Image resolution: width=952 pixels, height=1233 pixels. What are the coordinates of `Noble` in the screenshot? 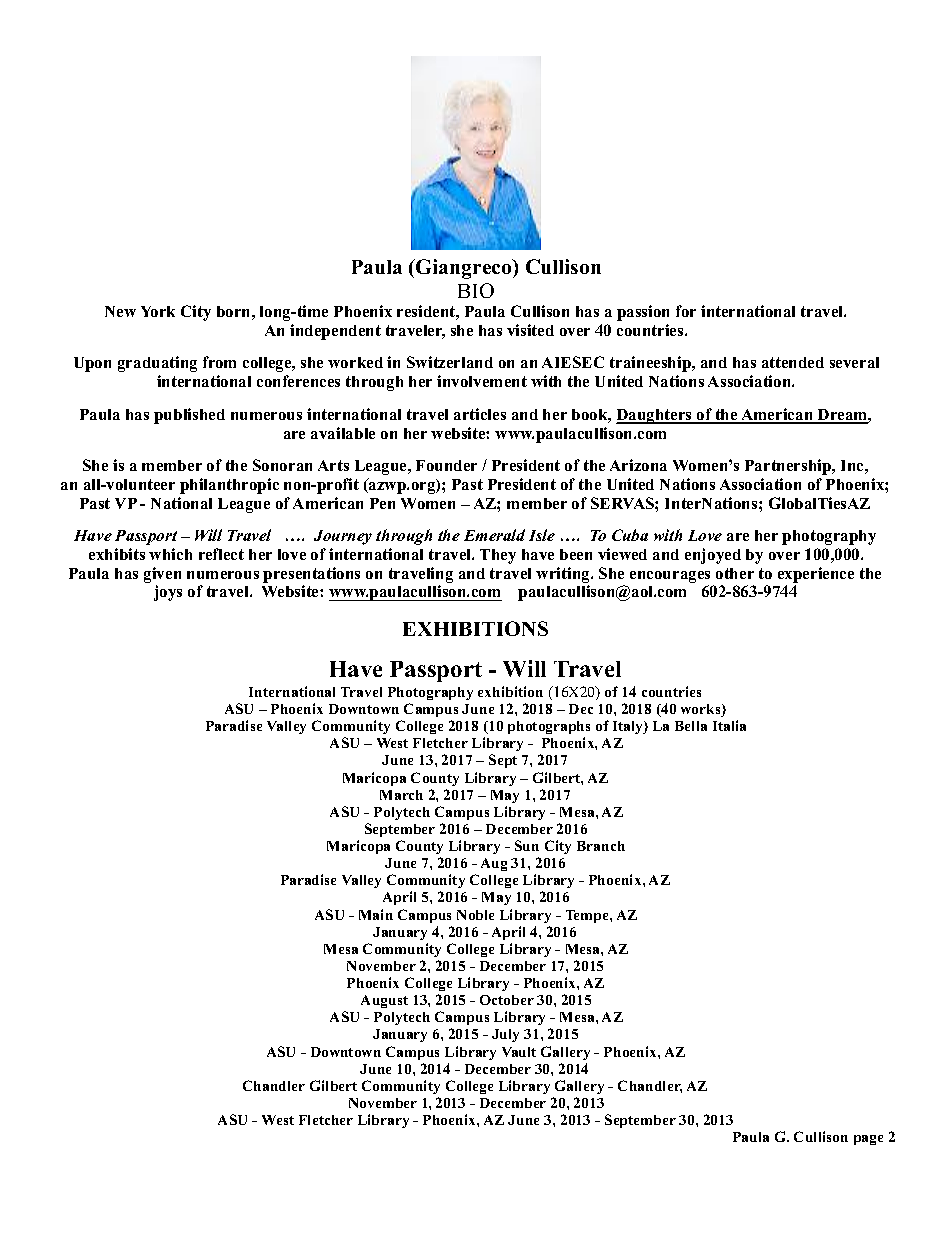 It's located at (475, 915).
